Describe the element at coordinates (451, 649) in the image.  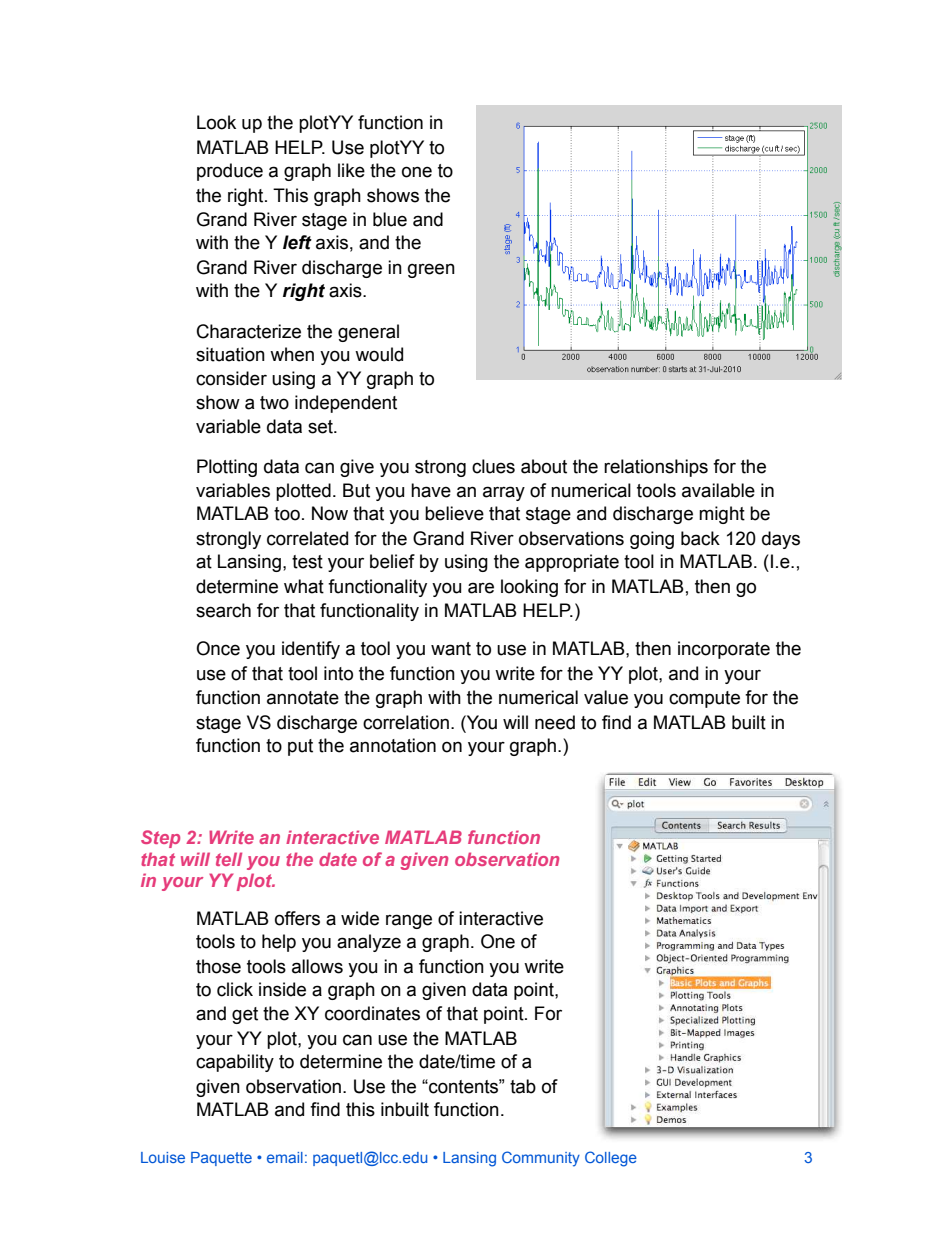
I see `want` at that location.
